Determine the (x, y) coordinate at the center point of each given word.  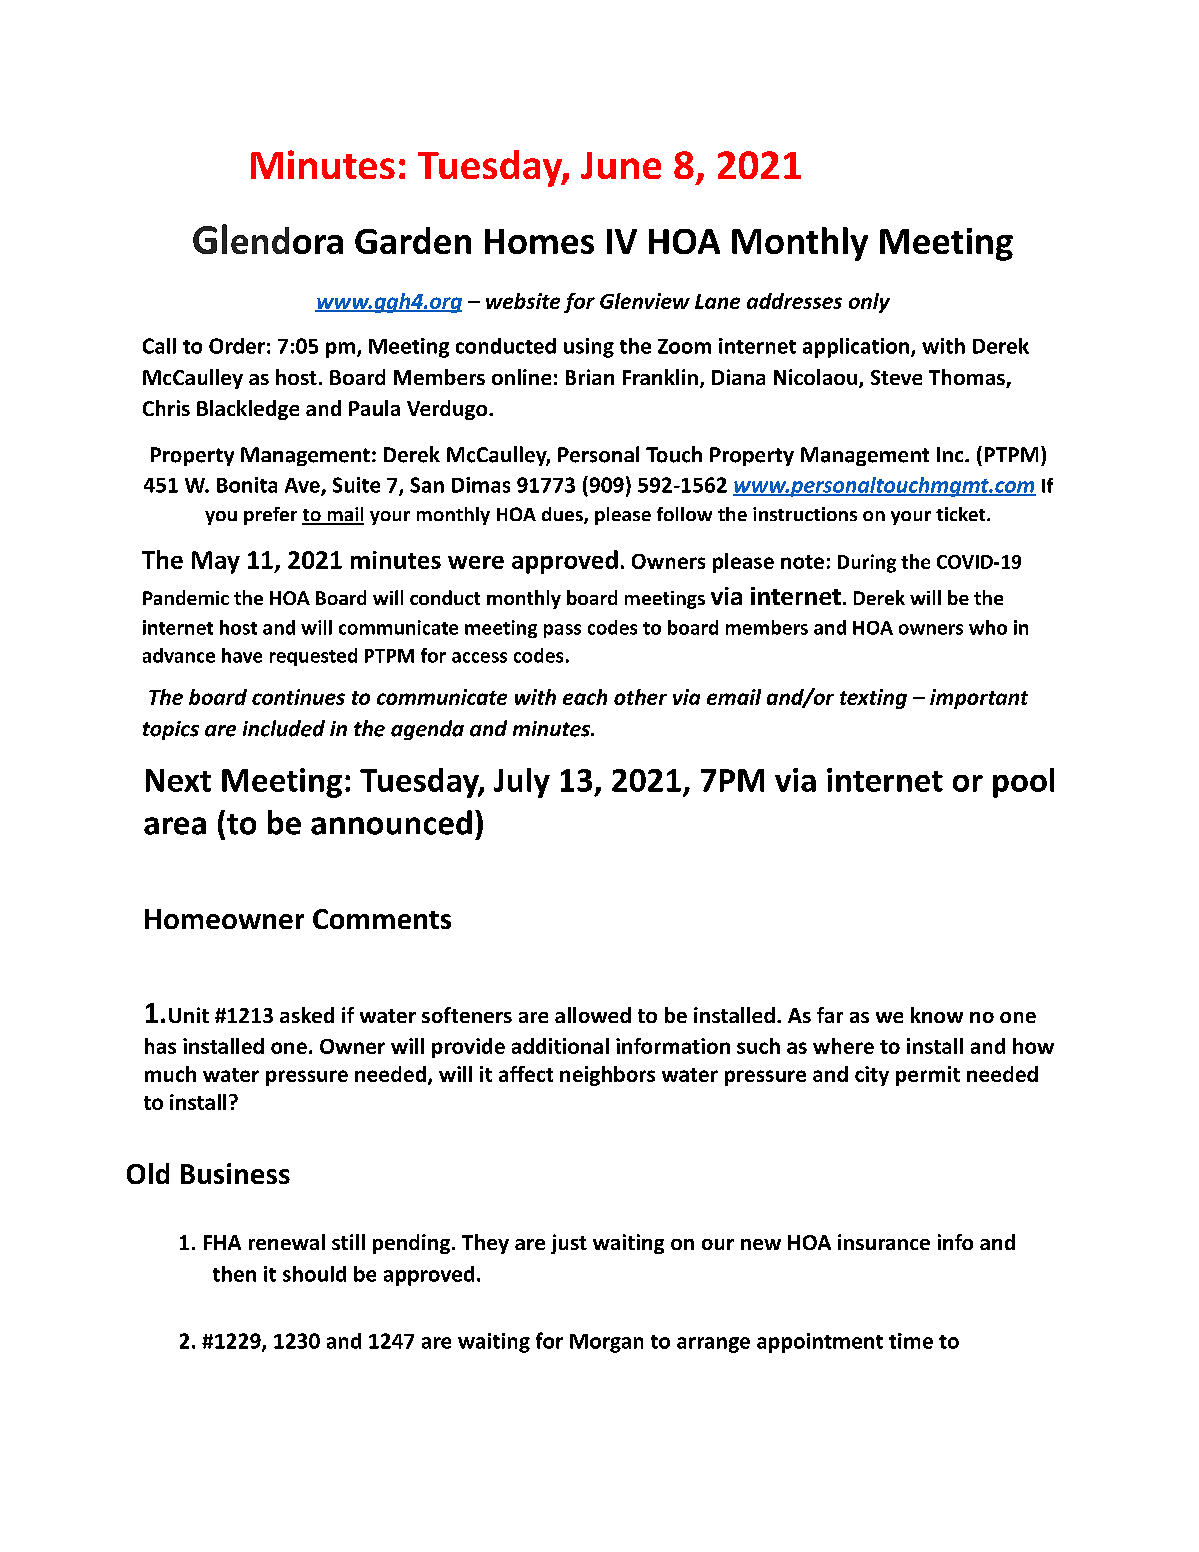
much (170, 1074)
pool (1023, 783)
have (242, 655)
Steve (896, 377)
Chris (166, 408)
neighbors (607, 1076)
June (621, 165)
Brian (590, 377)
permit (928, 1076)
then (234, 1274)
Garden (413, 240)
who (988, 627)
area (175, 826)
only (869, 303)
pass (562, 631)
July (522, 783)
